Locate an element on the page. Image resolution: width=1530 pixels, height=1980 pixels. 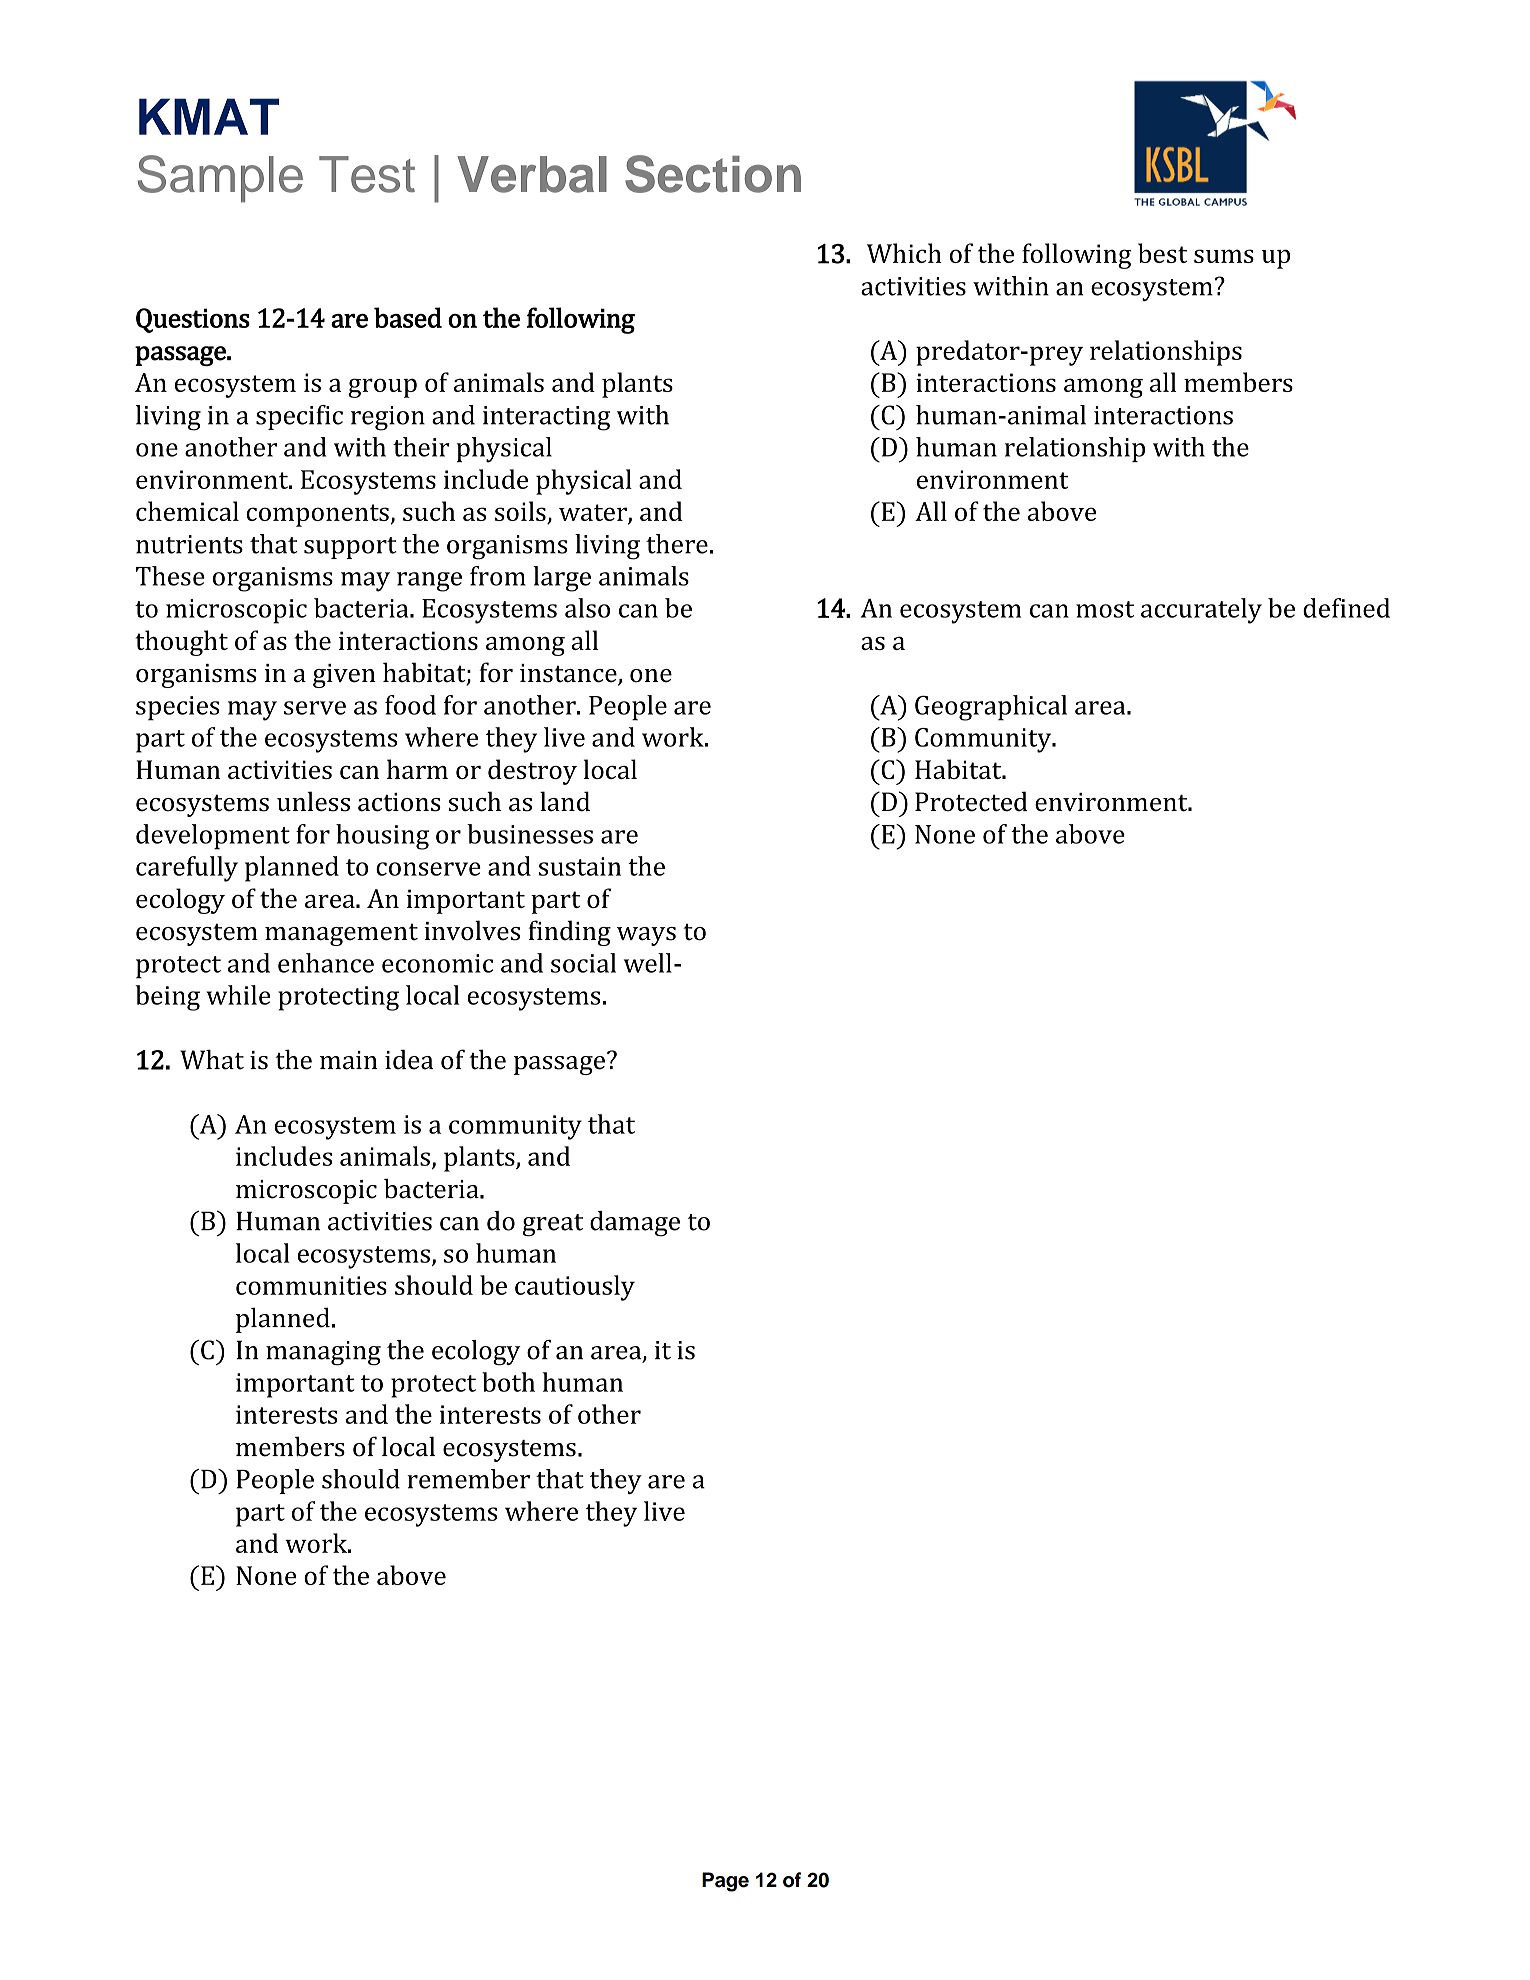
damage is located at coordinates (635, 1223).
